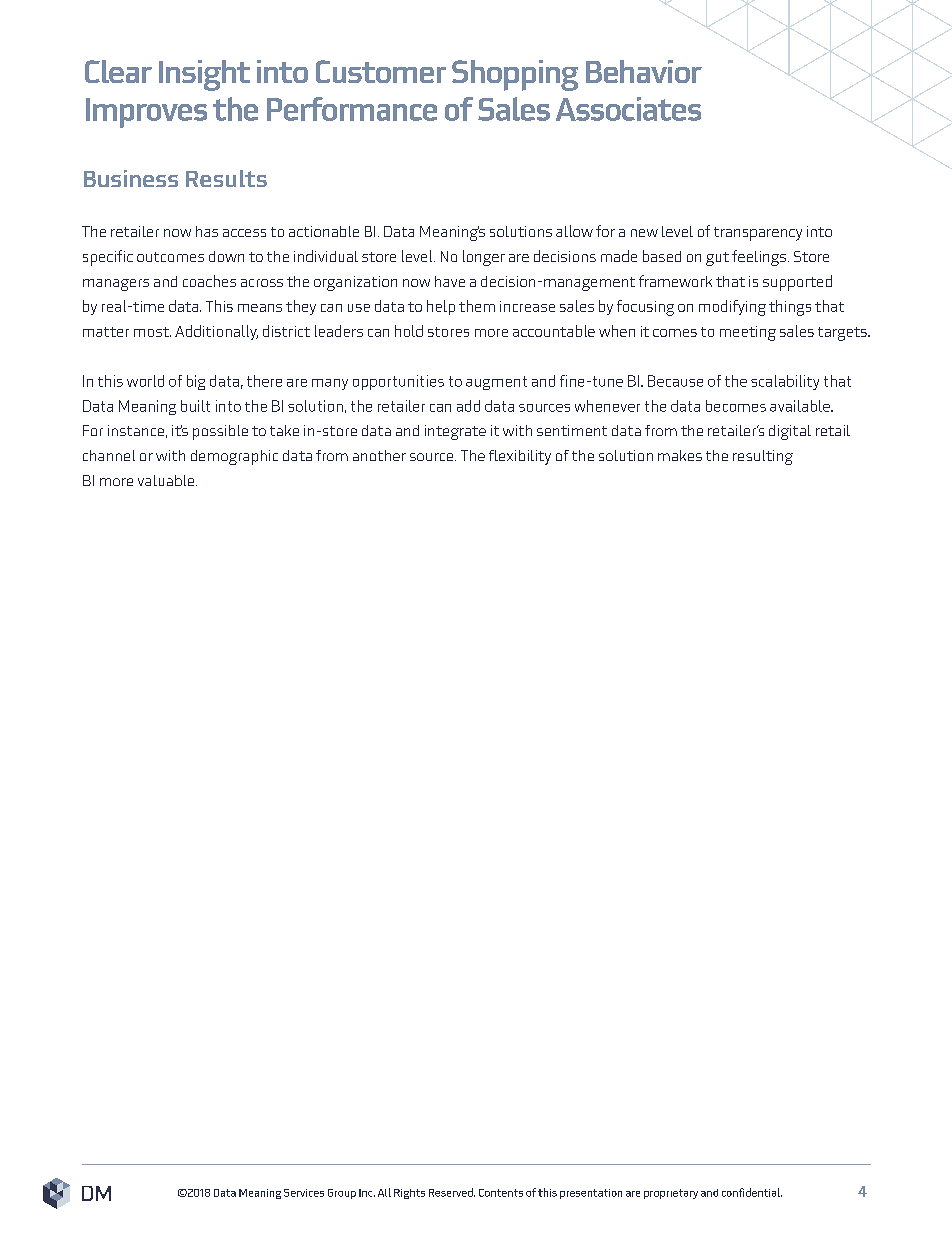  Describe the element at coordinates (752, 1192) in the screenshot. I see `confidential` at that location.
